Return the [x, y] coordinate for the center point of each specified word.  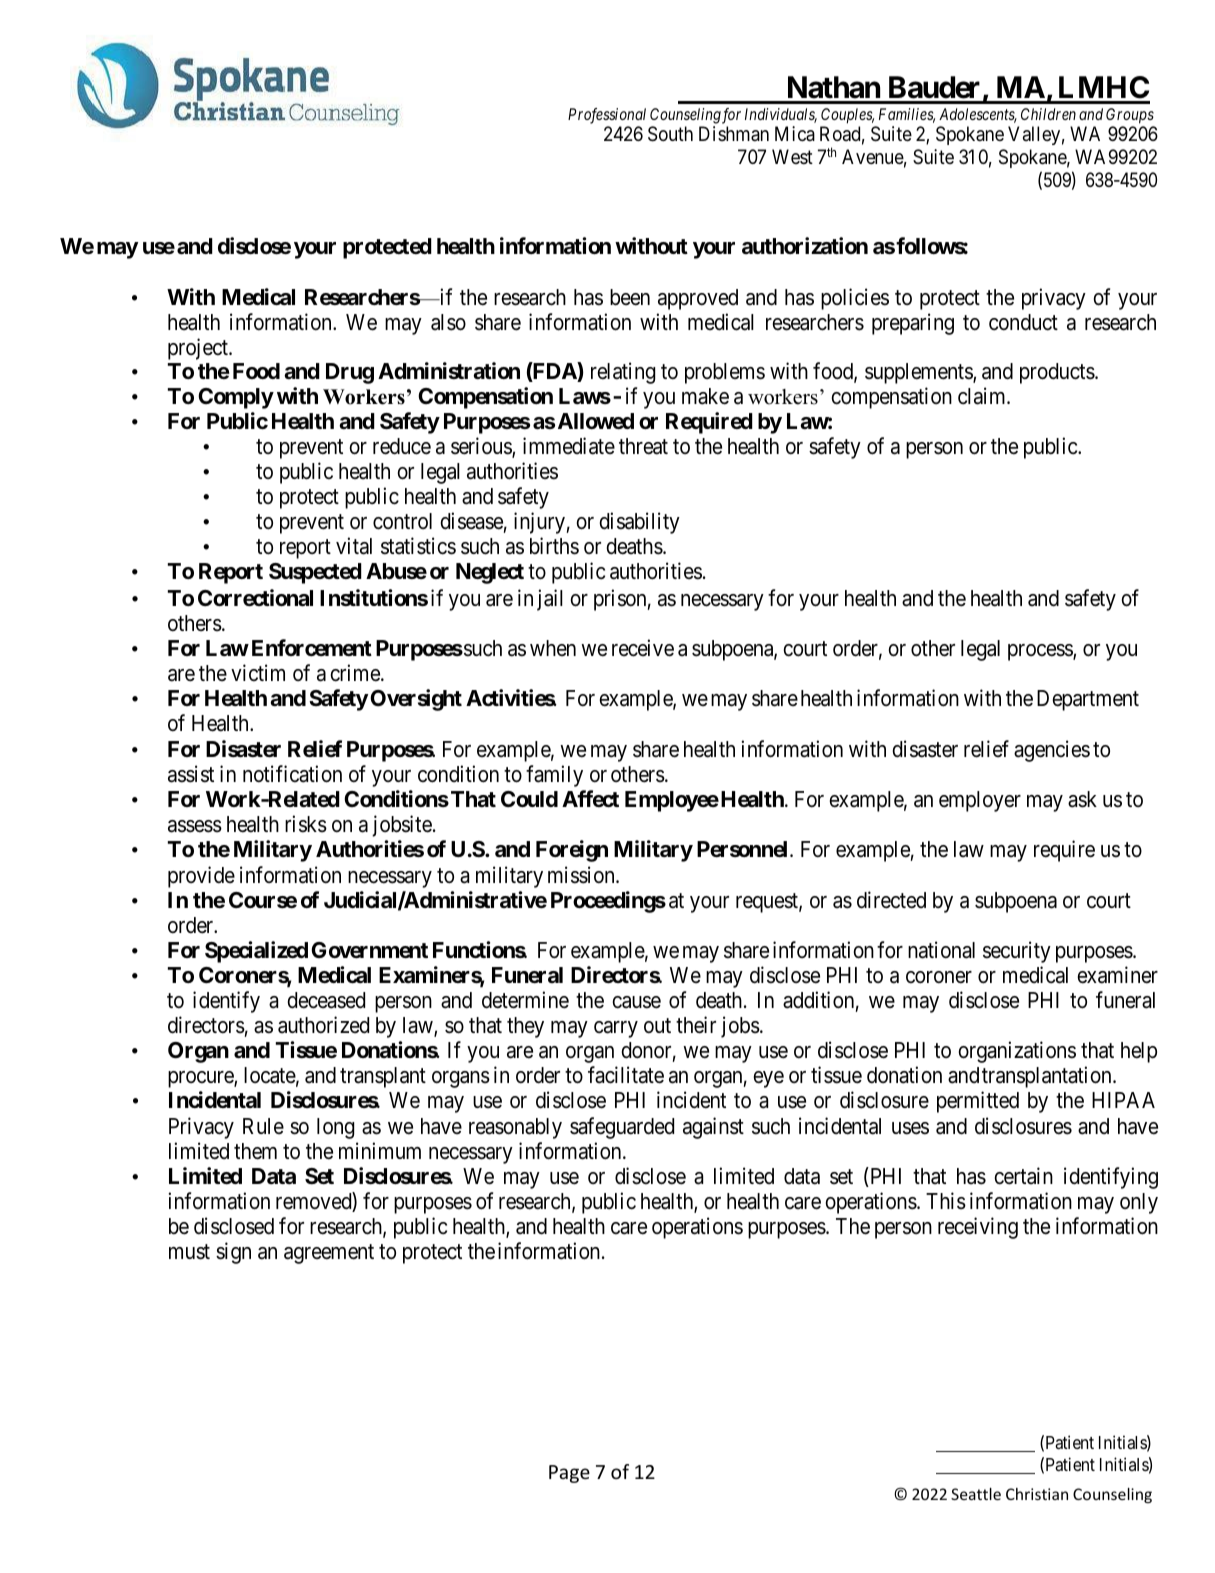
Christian [1037, 1494]
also [448, 322]
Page [569, 1474]
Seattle [976, 1494]
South [670, 134]
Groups [1130, 116]
